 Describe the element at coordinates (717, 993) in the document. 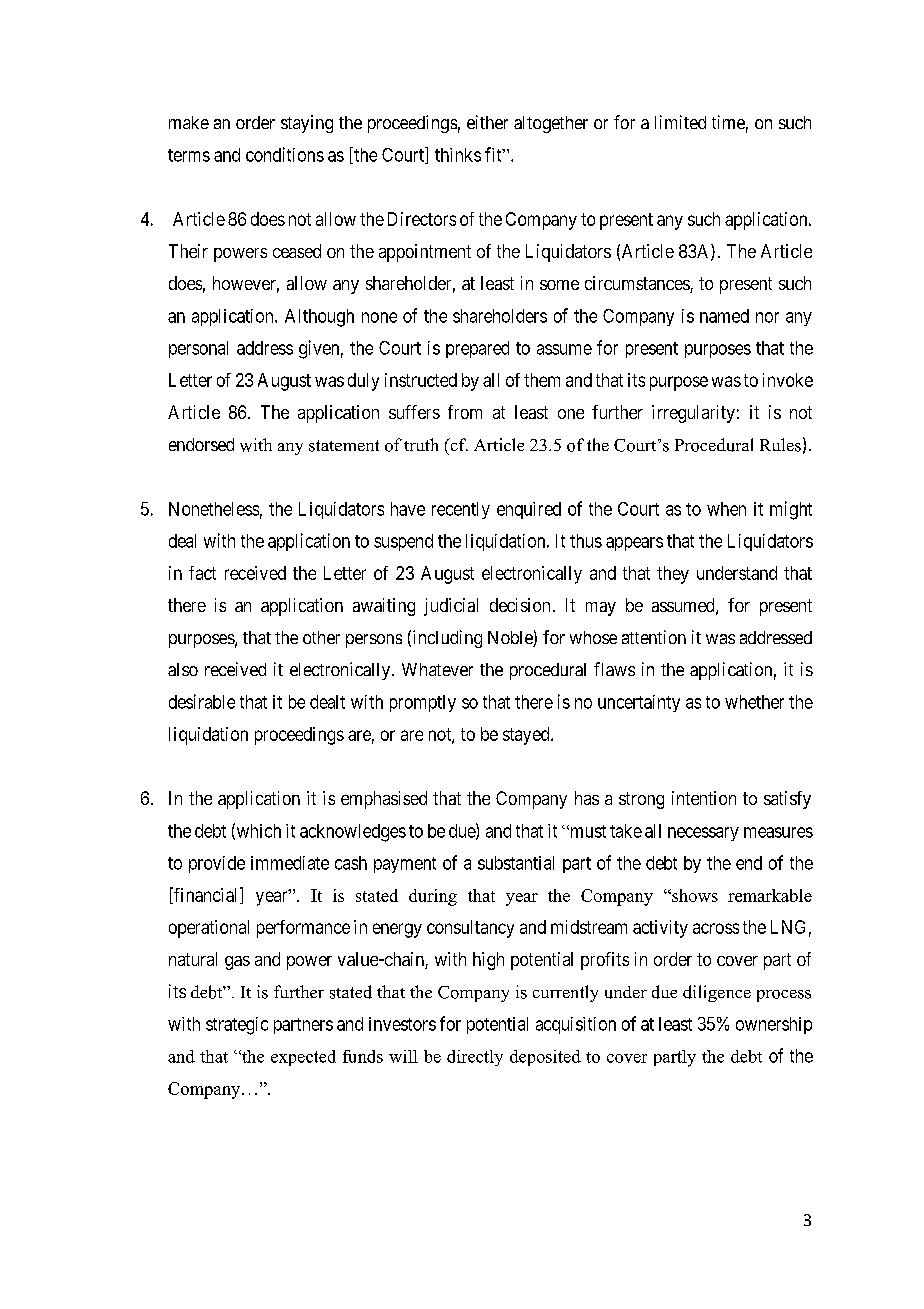

I see `diligence` at that location.
